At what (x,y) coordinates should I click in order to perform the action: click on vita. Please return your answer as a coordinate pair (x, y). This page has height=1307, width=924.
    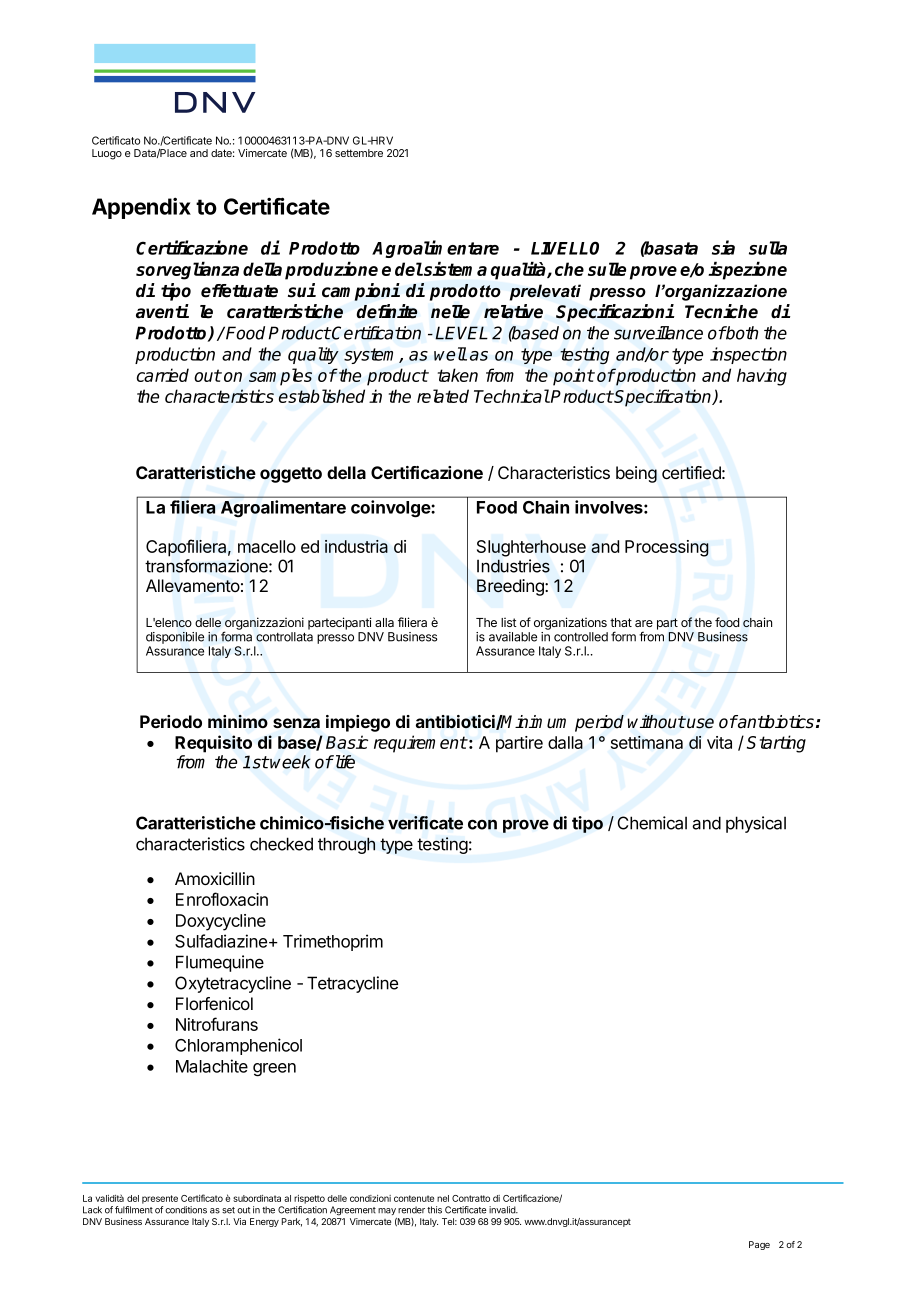
    Looking at the image, I should click on (719, 742).
